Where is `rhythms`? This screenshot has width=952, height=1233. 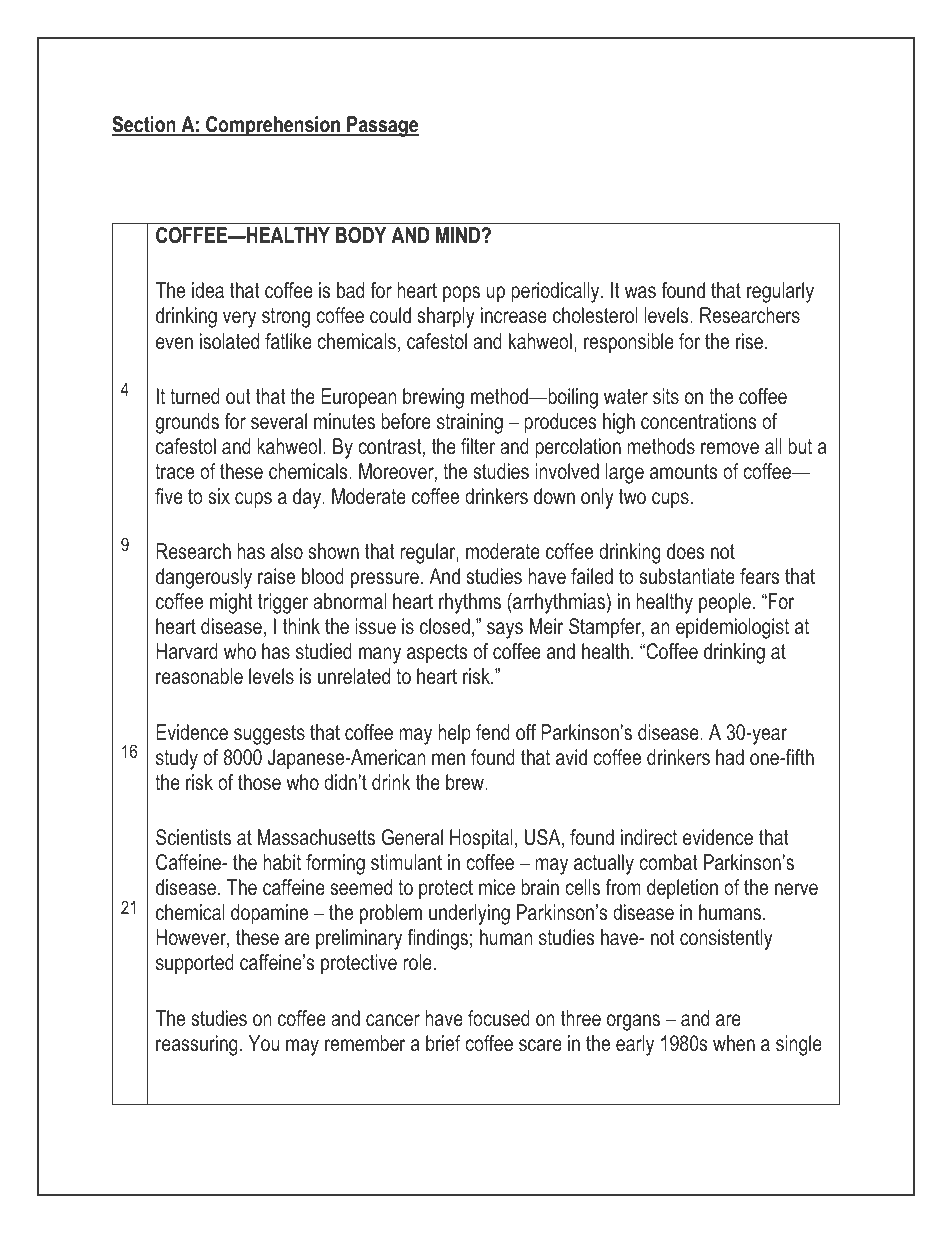
rhythms is located at coordinates (470, 603).
